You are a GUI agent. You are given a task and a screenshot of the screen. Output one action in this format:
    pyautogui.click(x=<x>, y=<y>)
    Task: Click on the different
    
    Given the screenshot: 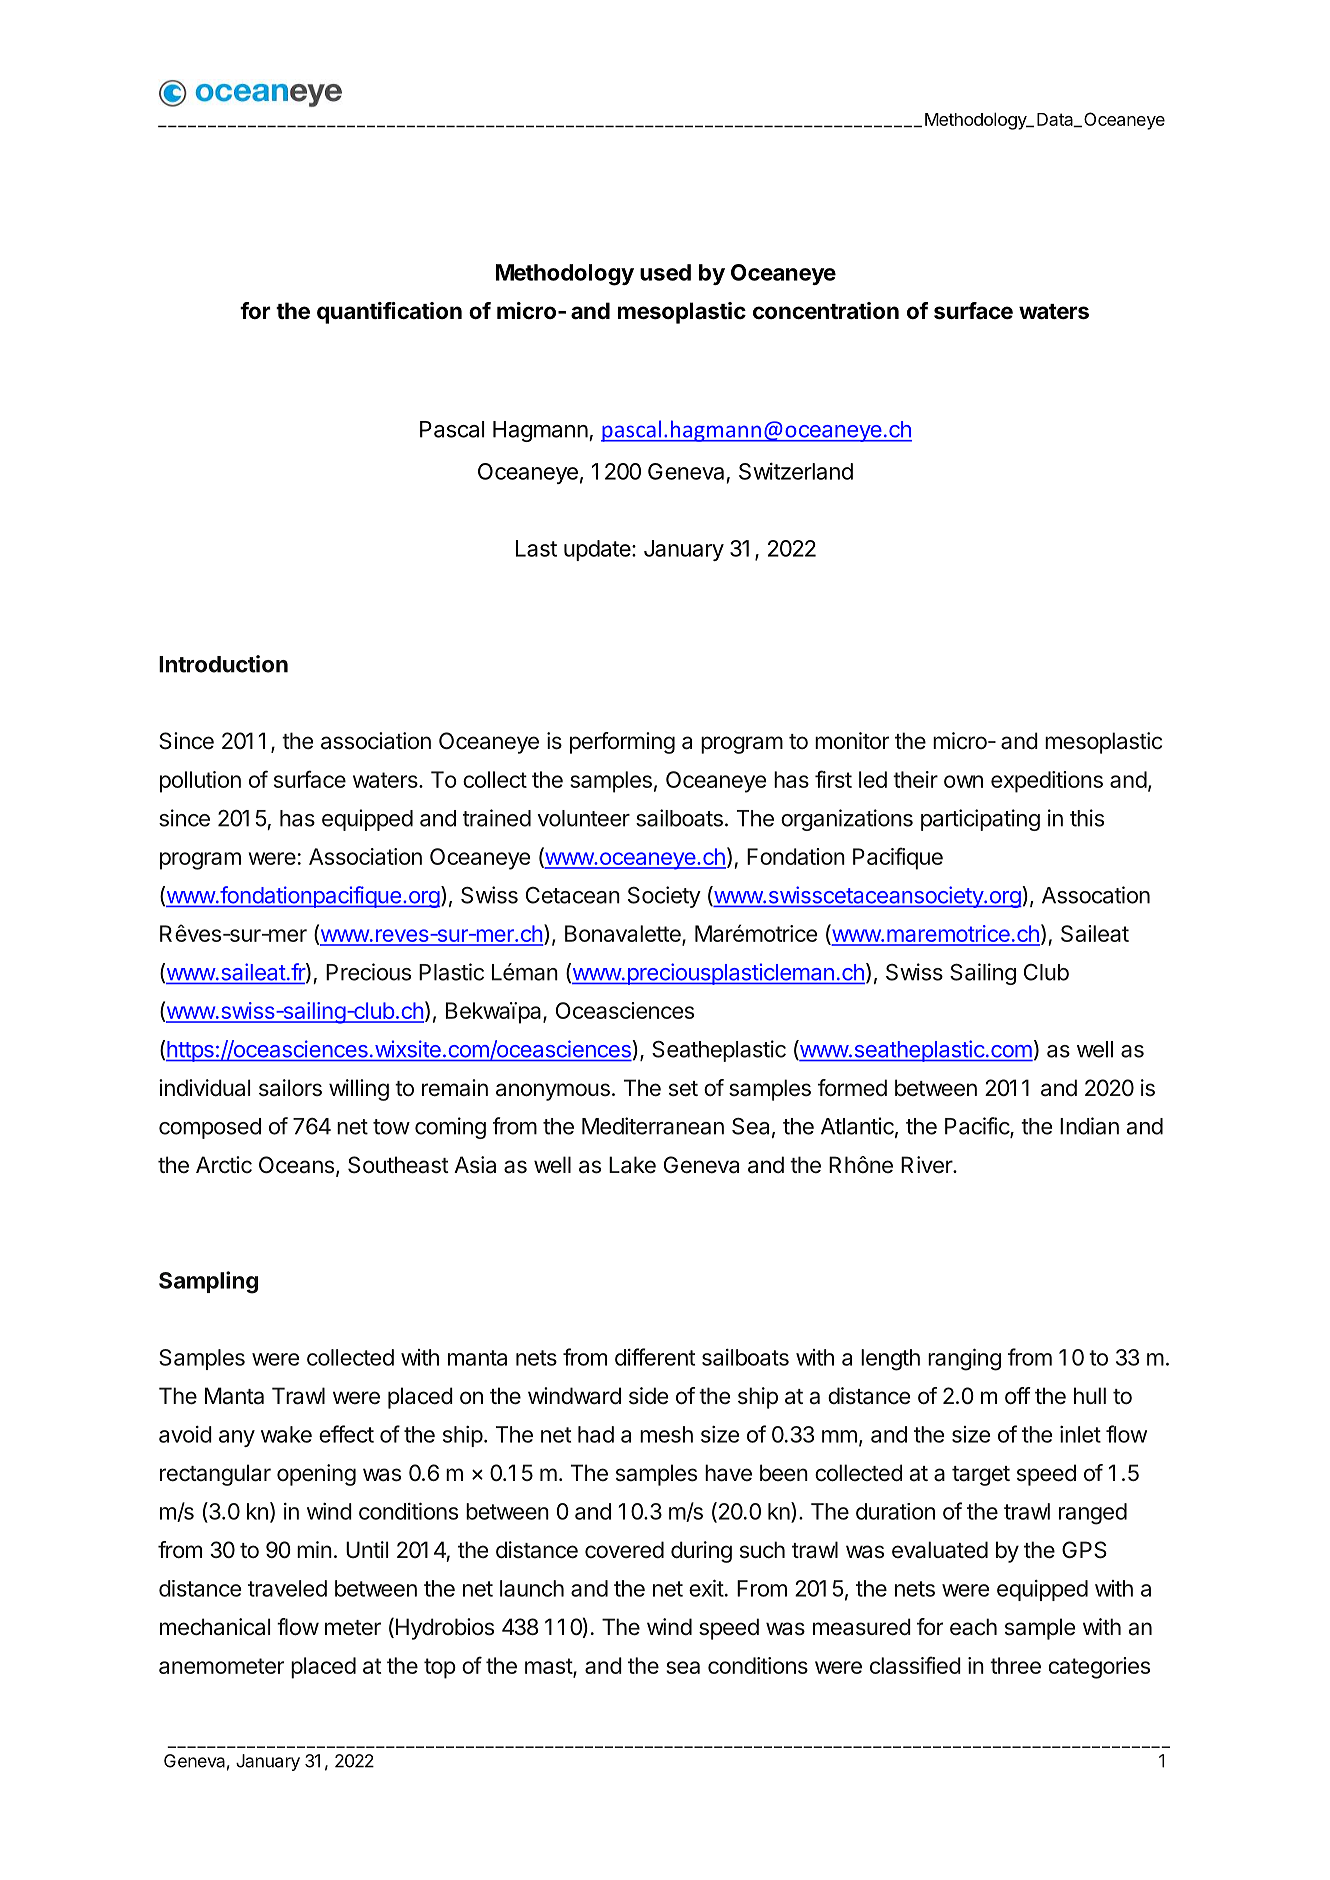 What is the action you would take?
    pyautogui.click(x=655, y=1357)
